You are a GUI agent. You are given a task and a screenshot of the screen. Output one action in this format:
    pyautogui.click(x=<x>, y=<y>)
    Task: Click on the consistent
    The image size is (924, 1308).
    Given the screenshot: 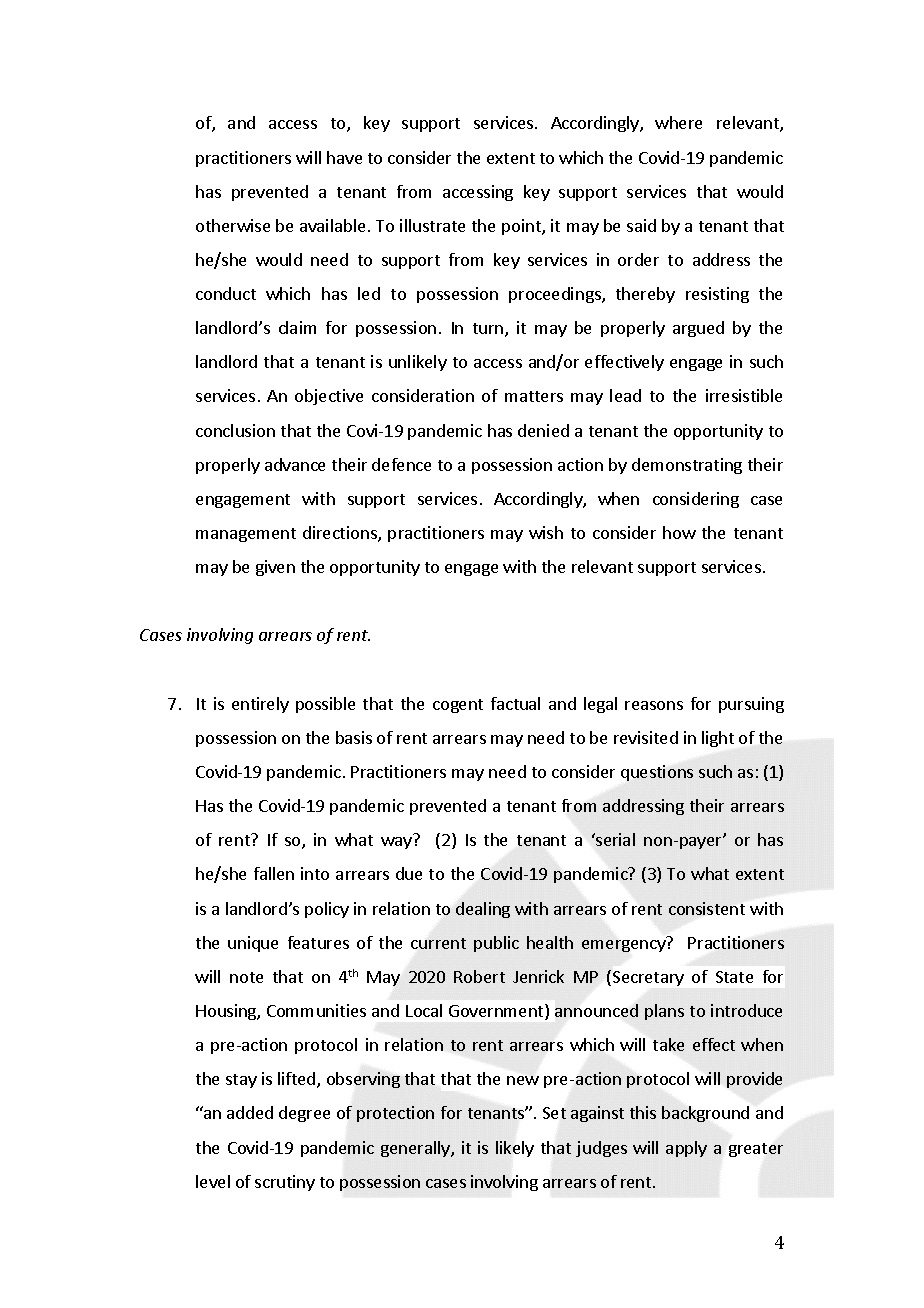 What is the action you would take?
    pyautogui.click(x=707, y=908)
